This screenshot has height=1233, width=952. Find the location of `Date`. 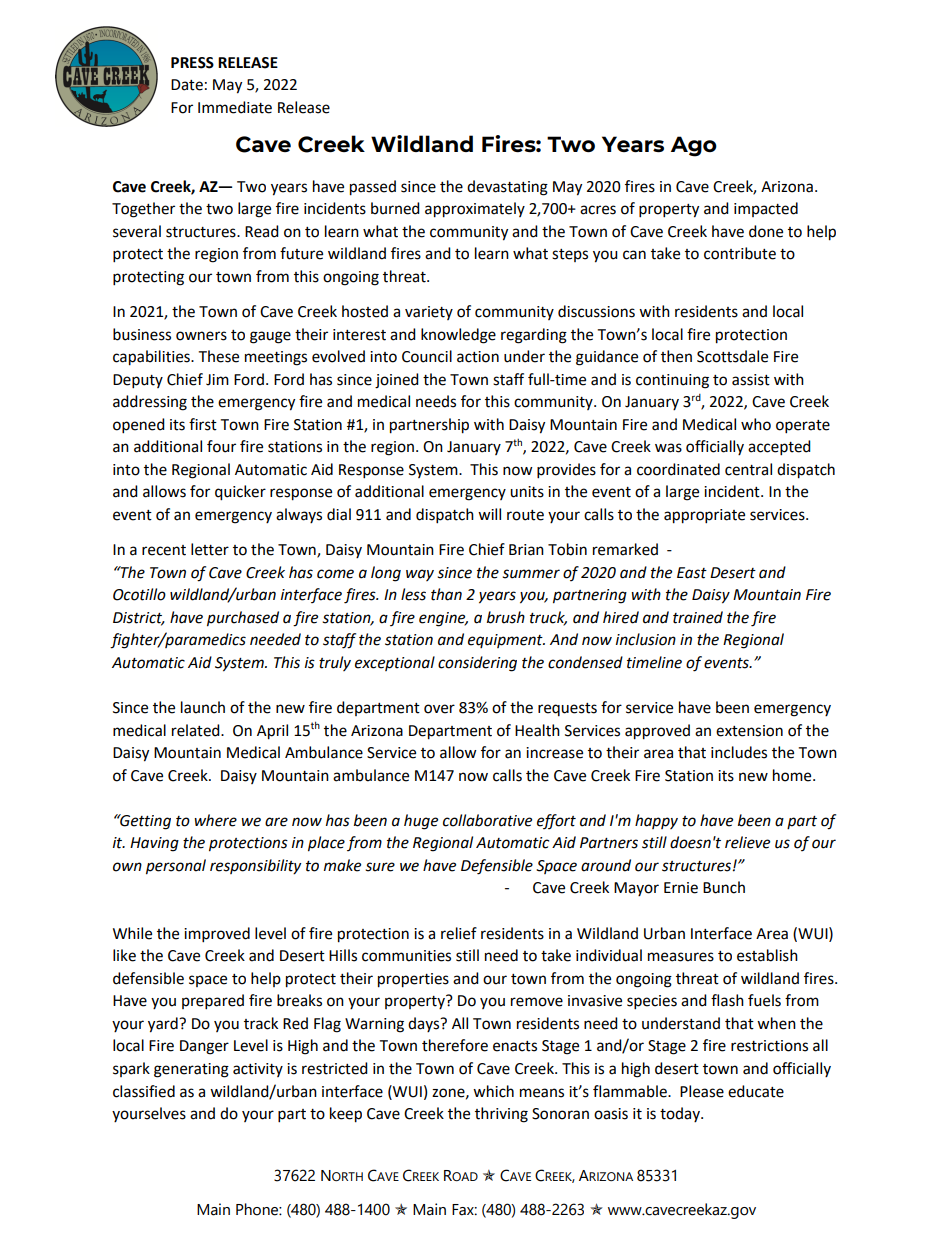

Date is located at coordinates (187, 85).
